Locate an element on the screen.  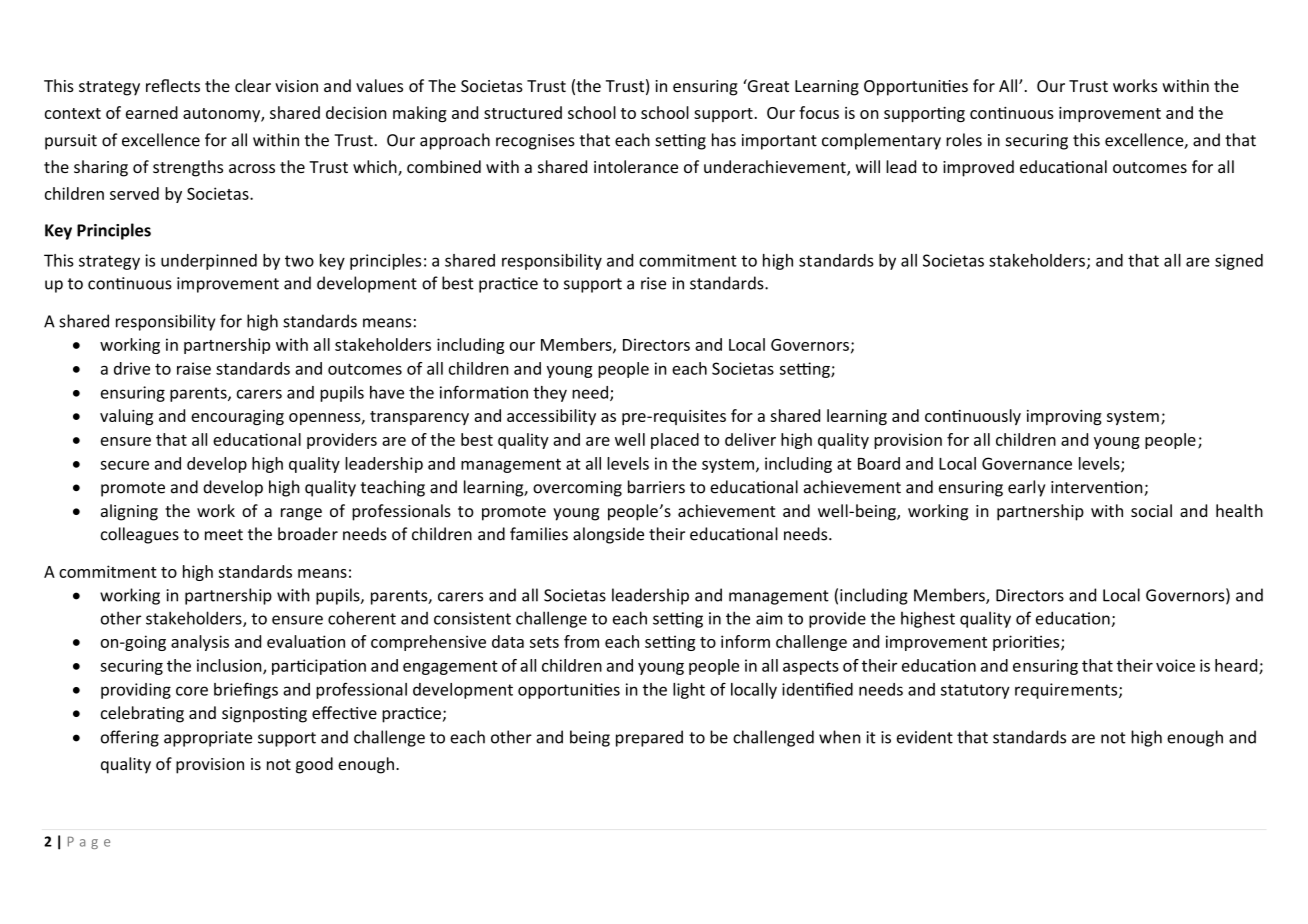
signed is located at coordinates (1239, 262).
